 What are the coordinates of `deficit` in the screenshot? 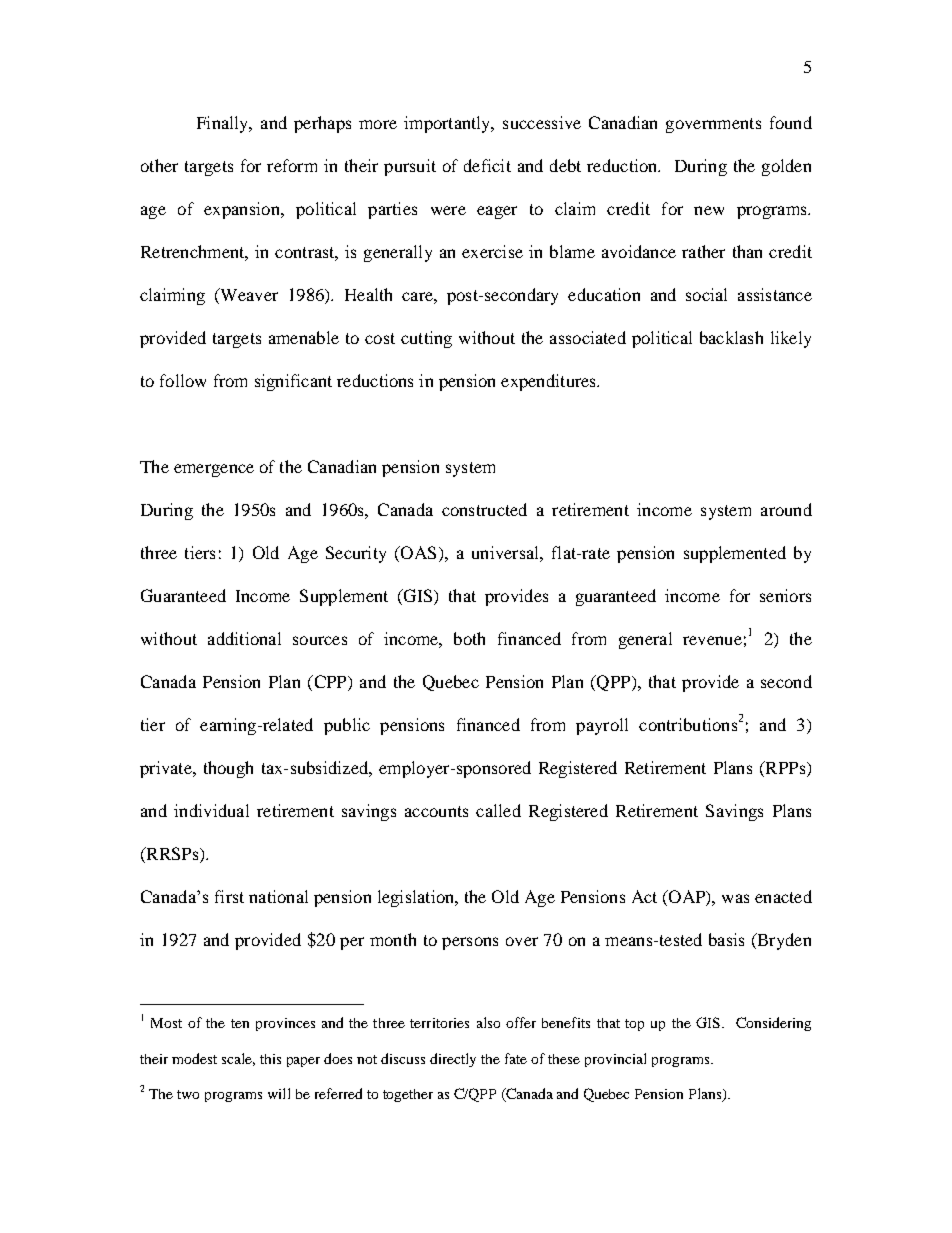 It's located at (487, 165).
